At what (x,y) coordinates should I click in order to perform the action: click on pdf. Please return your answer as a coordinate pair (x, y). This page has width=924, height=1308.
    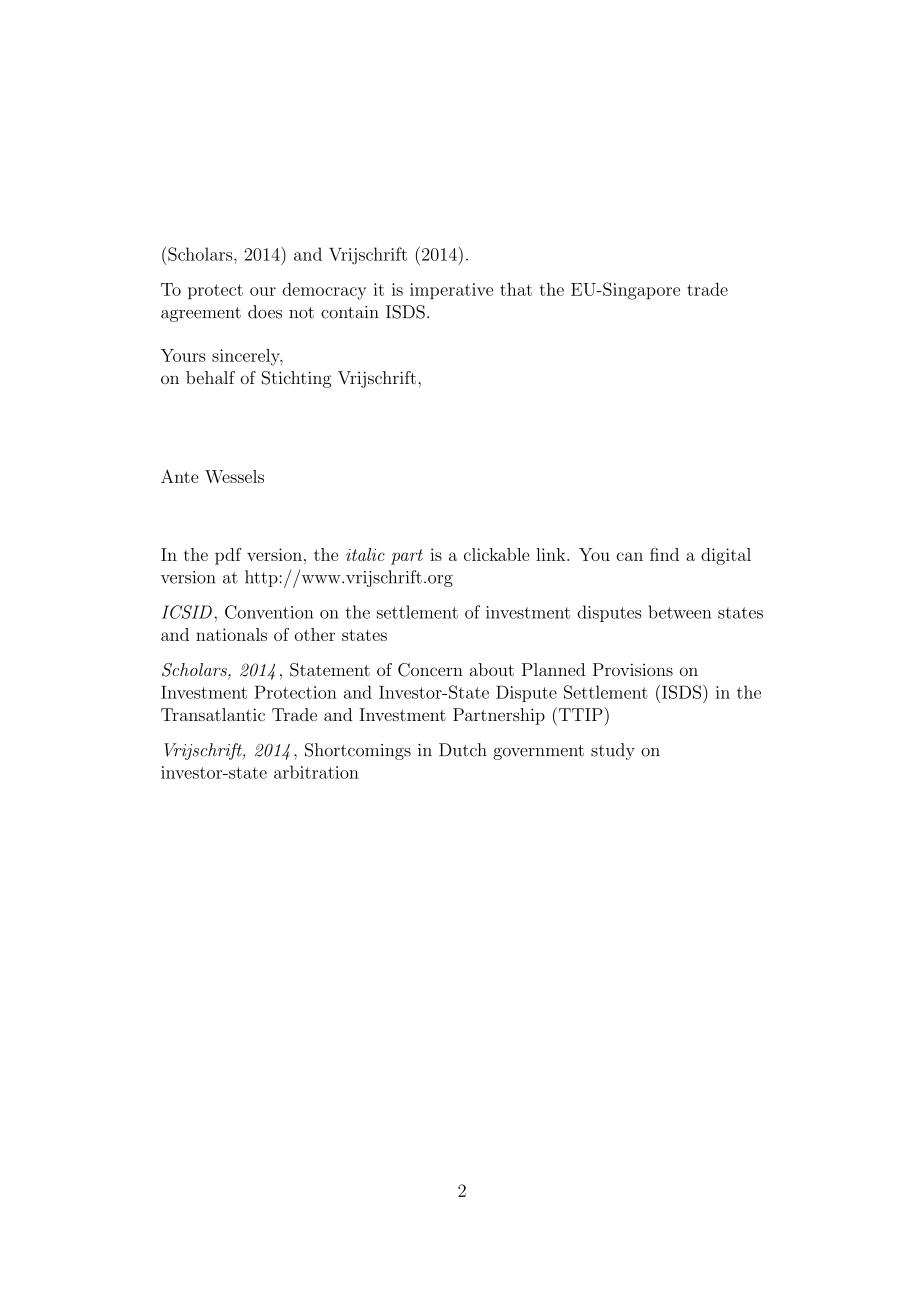
    Looking at the image, I should click on (228, 556).
